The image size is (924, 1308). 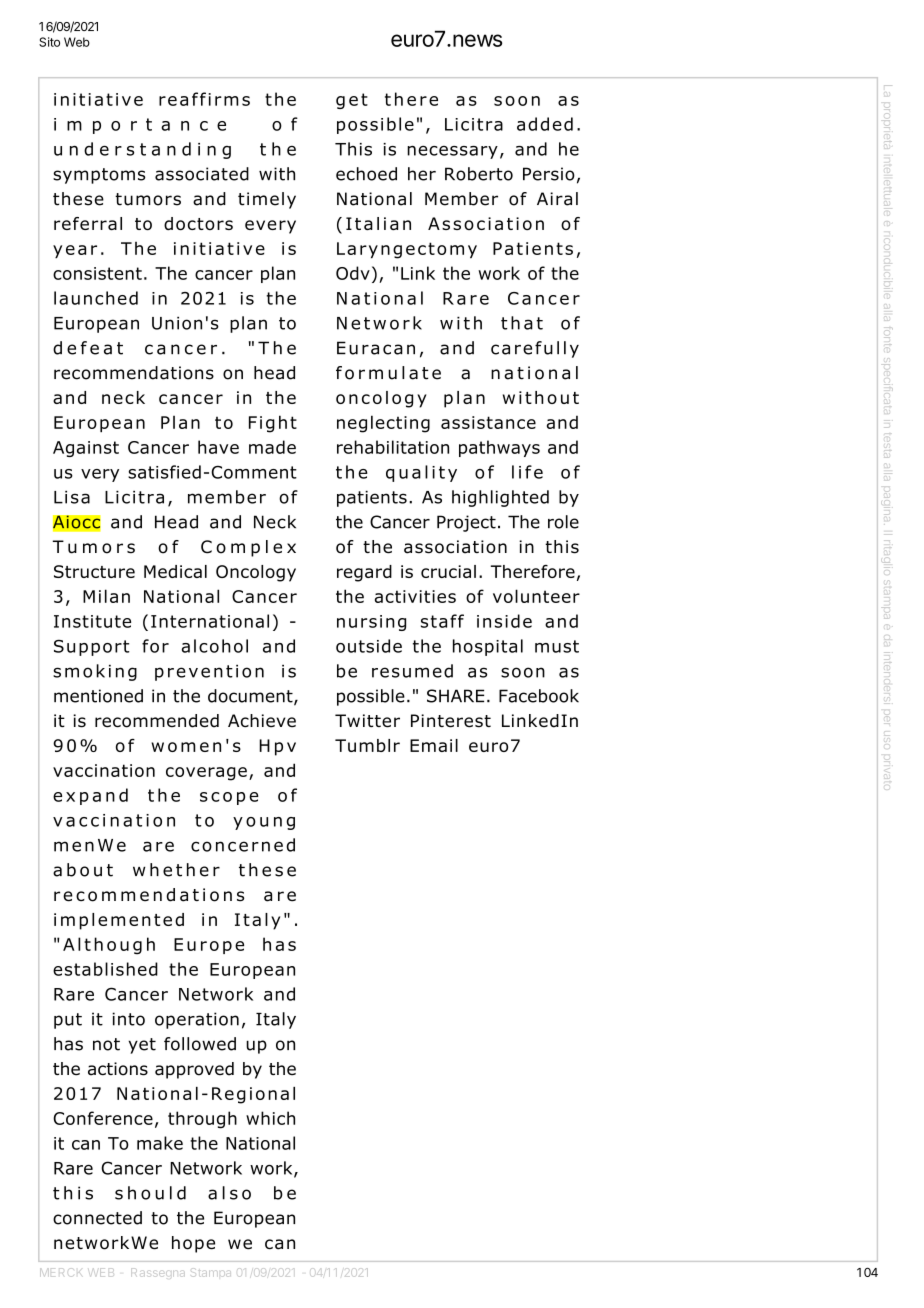 I want to click on connected, so click(x=97, y=1218).
